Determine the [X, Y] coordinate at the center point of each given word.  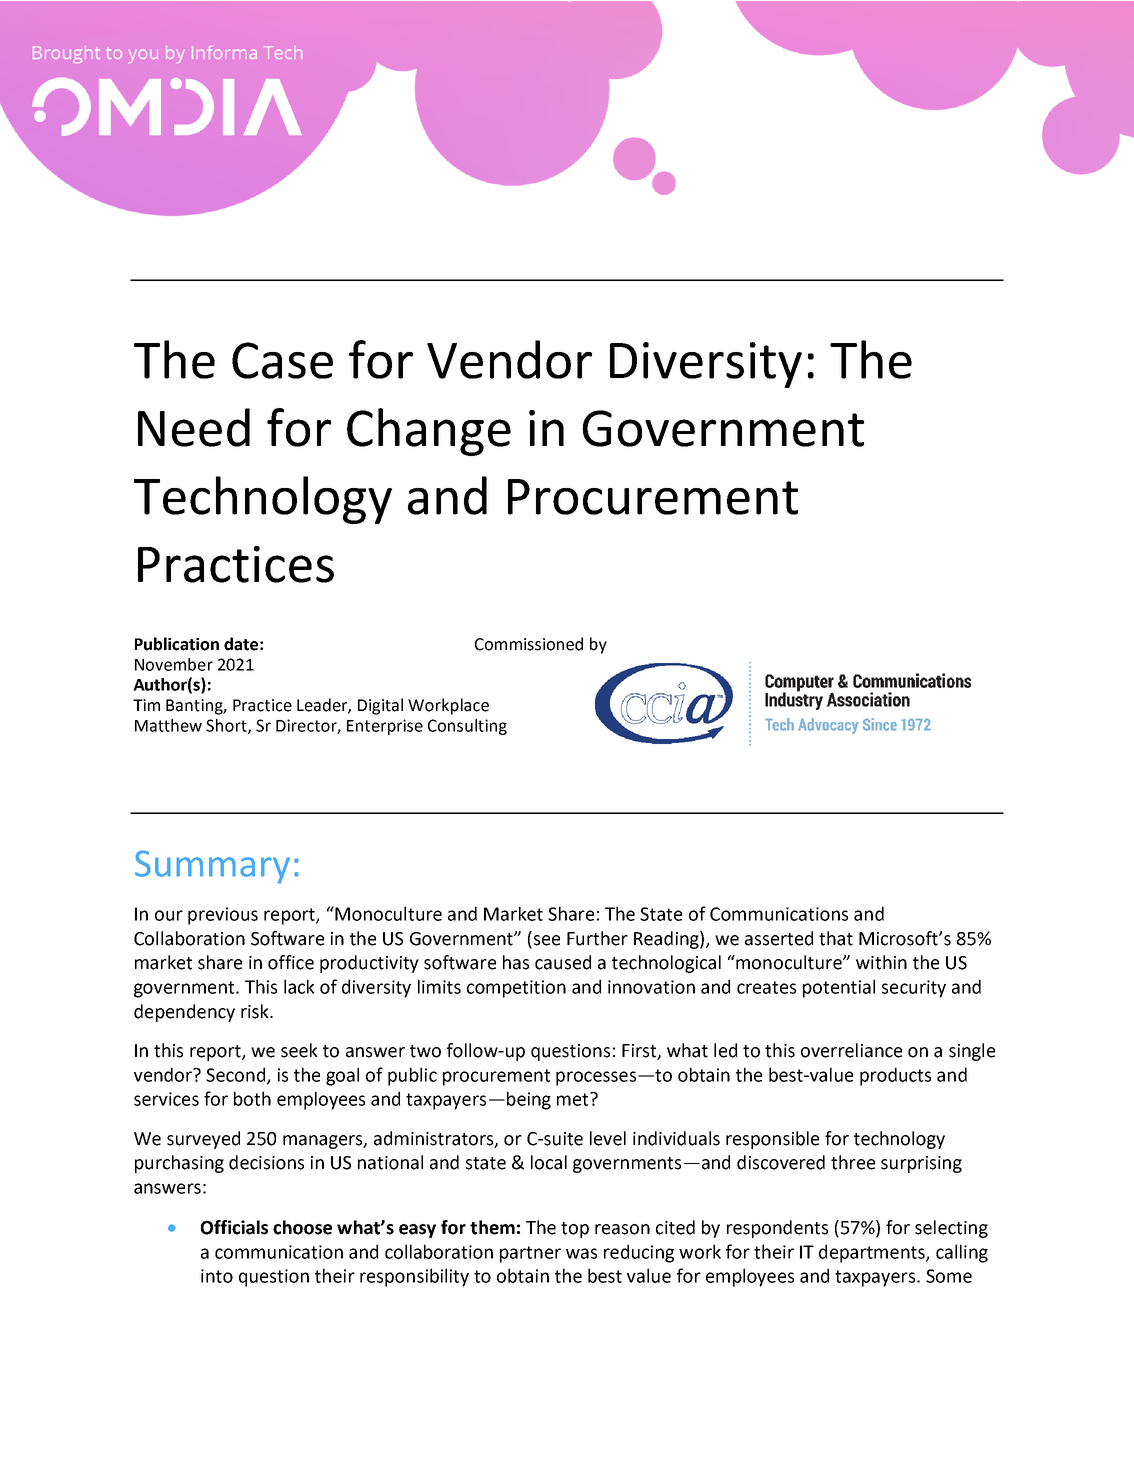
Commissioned [529, 644]
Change [429, 432]
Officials [234, 1227]
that [836, 938]
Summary [212, 867]
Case [282, 360]
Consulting [467, 727]
